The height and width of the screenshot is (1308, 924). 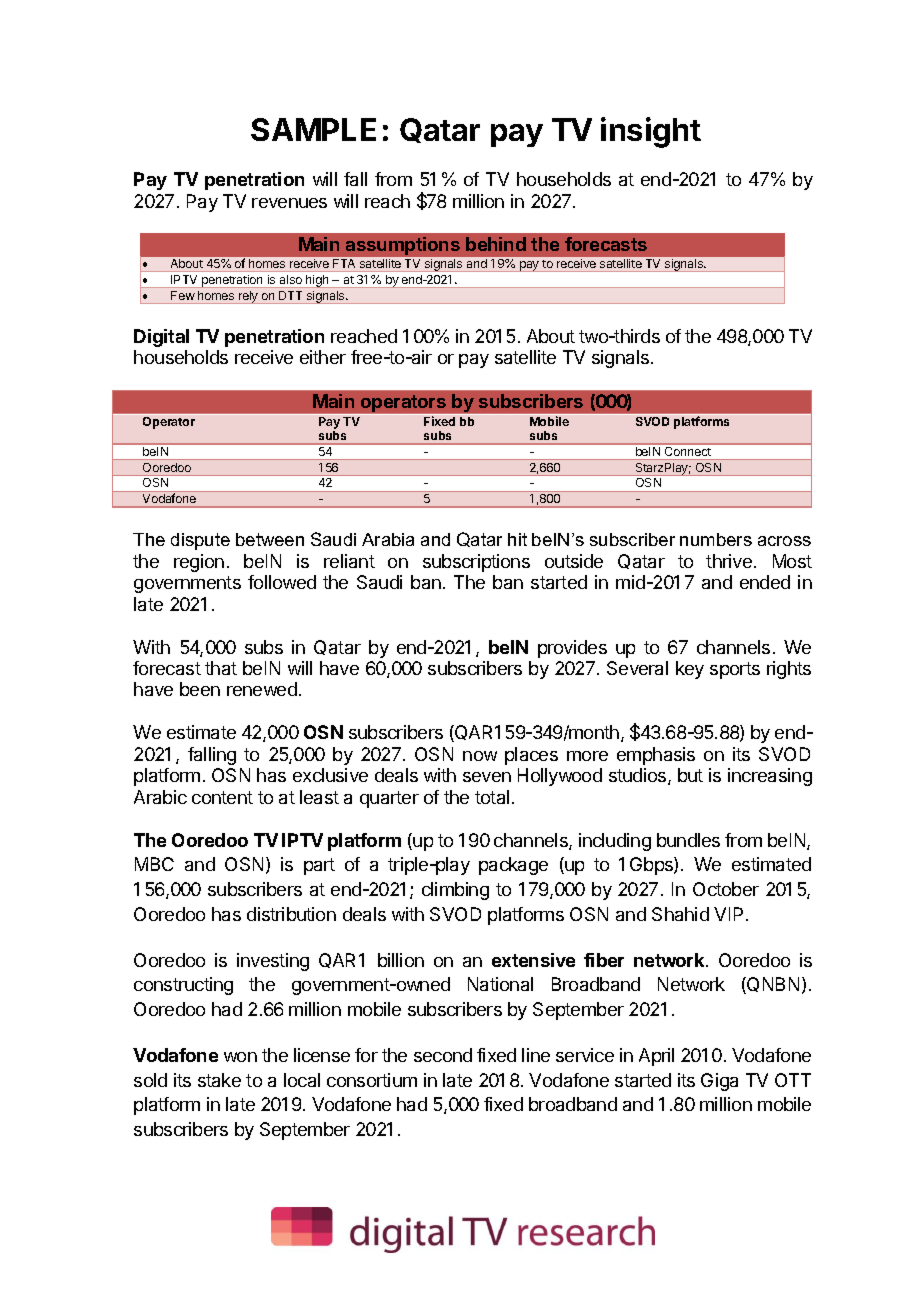 I want to click on won, so click(x=240, y=1057).
